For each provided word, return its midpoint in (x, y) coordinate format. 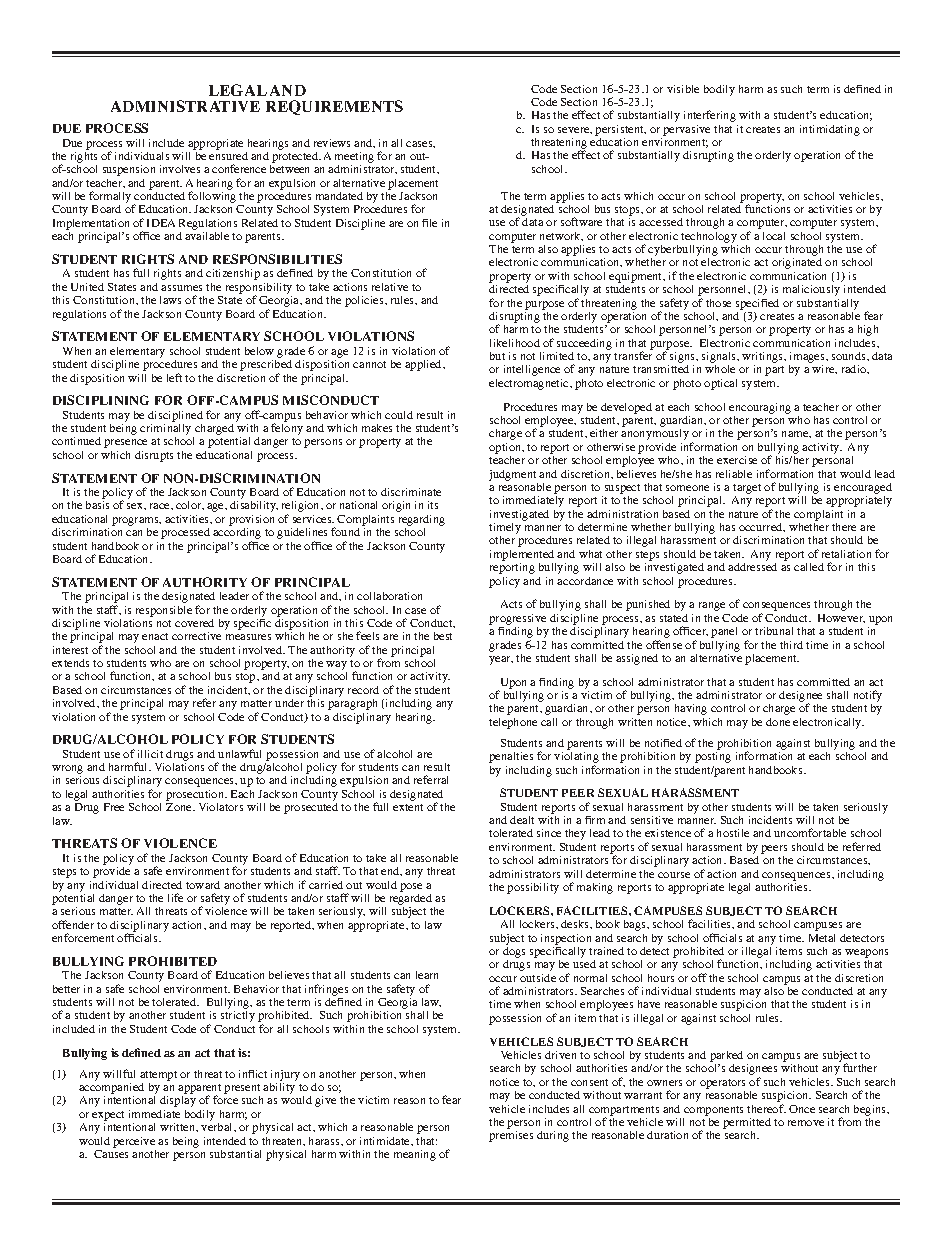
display (178, 1101)
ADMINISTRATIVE (185, 106)
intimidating (830, 130)
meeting (354, 159)
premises (511, 1136)
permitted (747, 1125)
